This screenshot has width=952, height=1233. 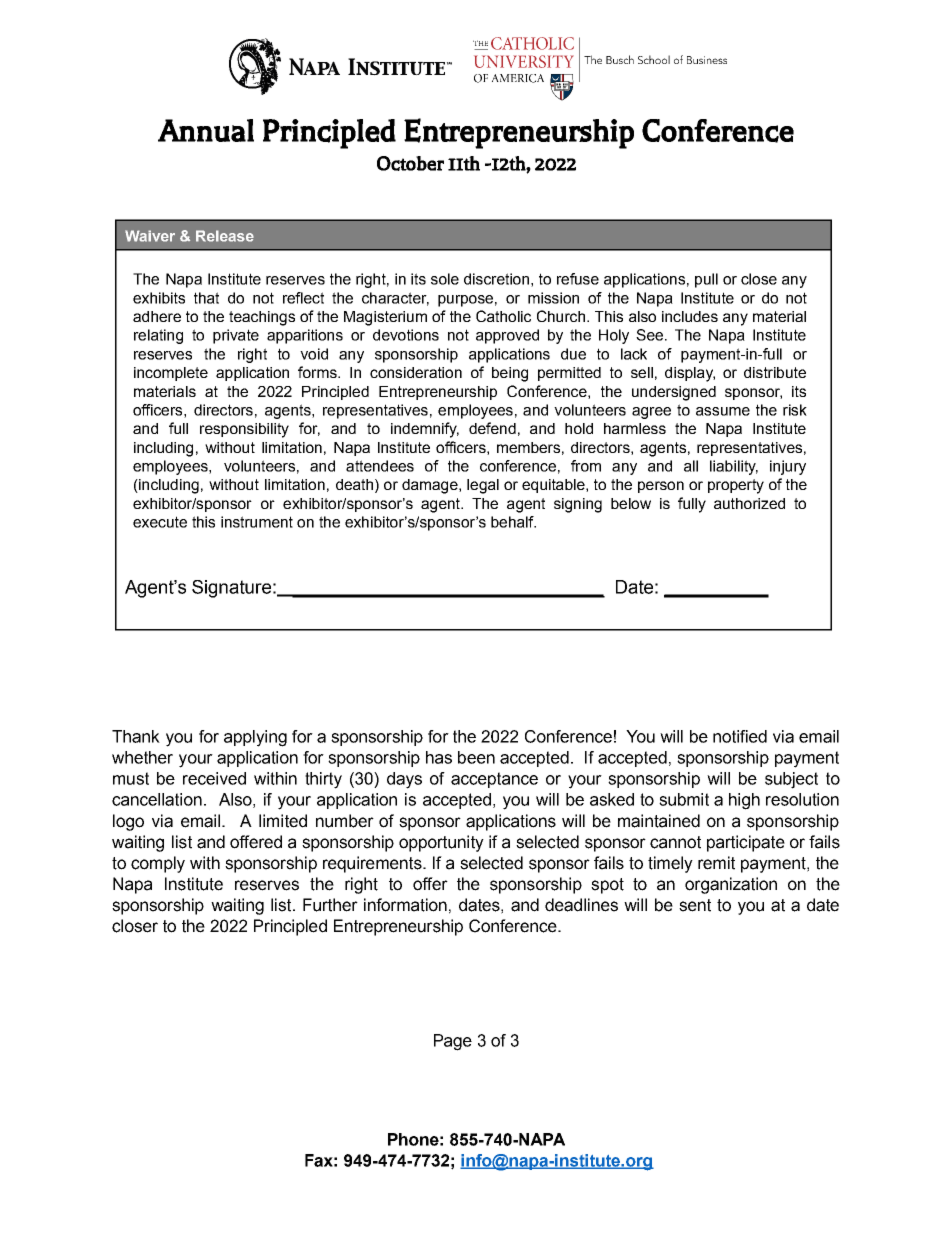 What do you see at coordinates (453, 1042) in the screenshot?
I see `Page` at bounding box center [453, 1042].
